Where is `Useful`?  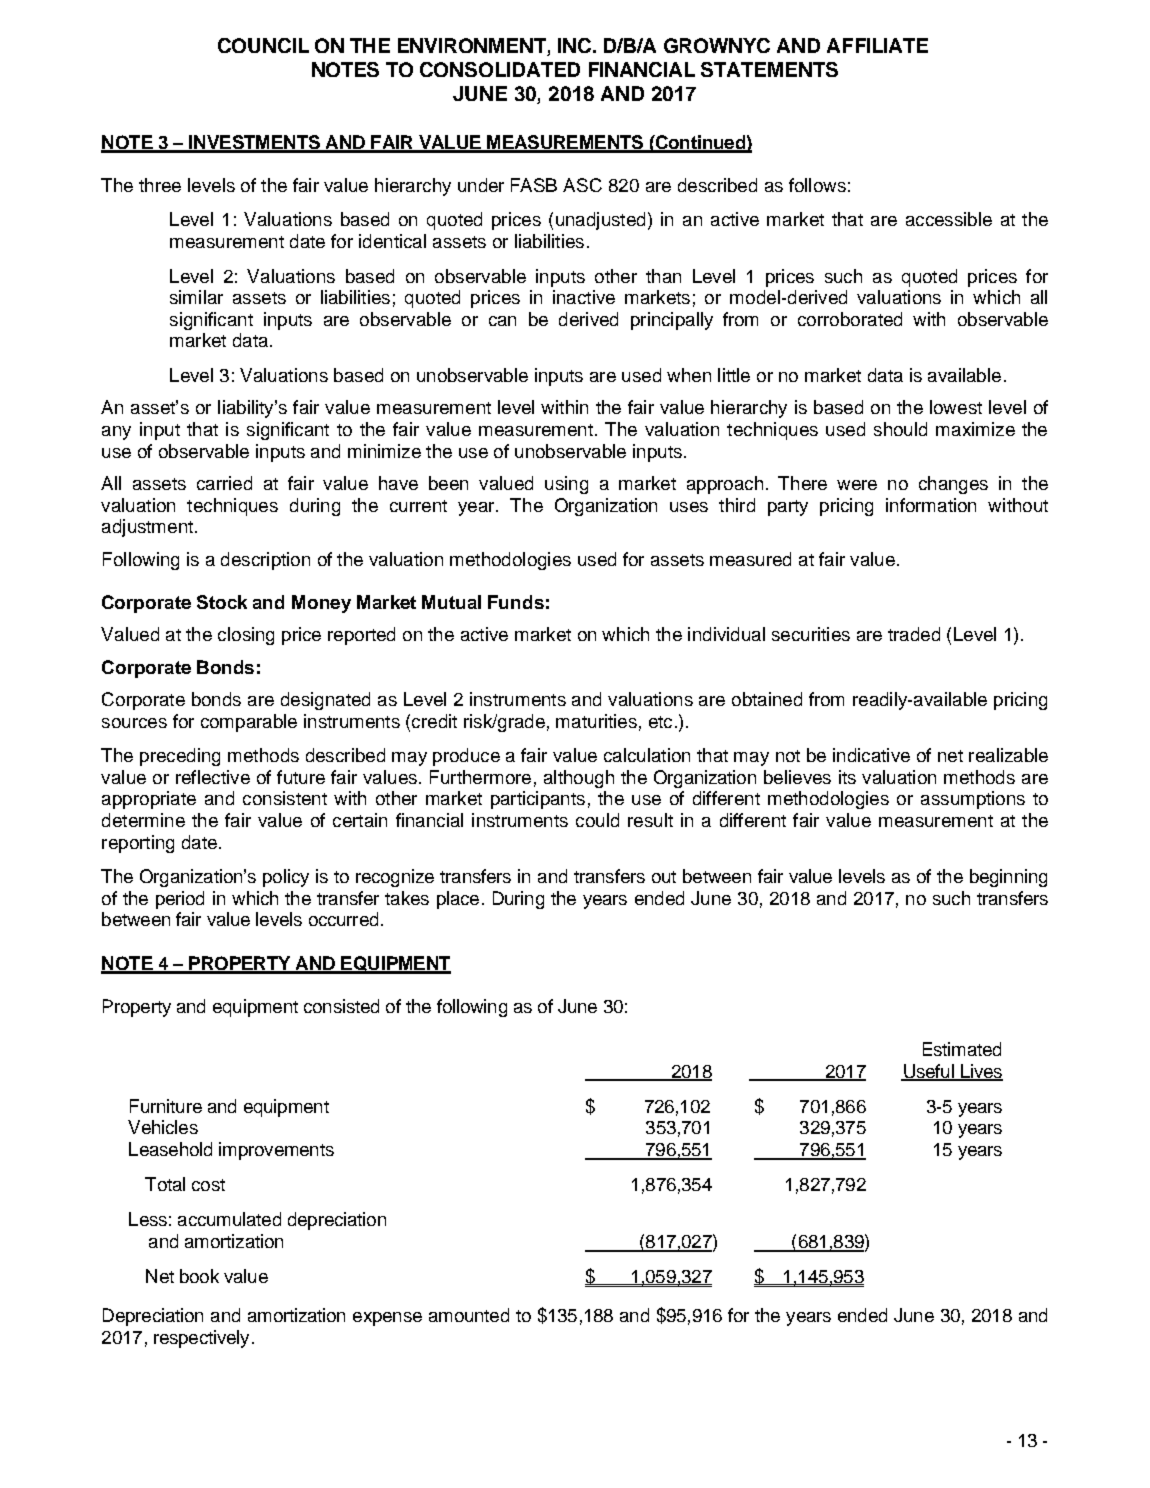 Useful is located at coordinates (929, 1072).
